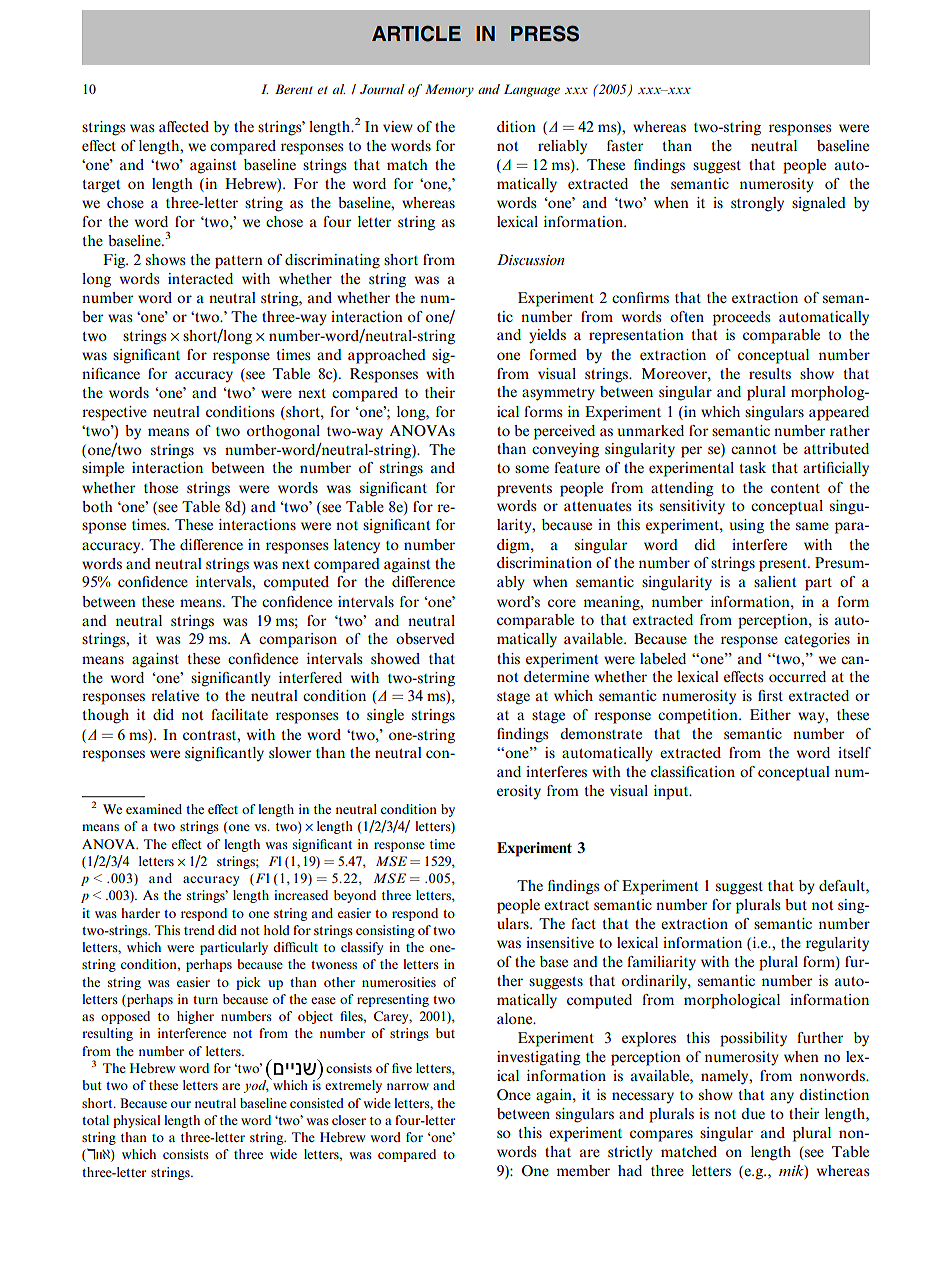  I want to click on faster, so click(625, 145).
